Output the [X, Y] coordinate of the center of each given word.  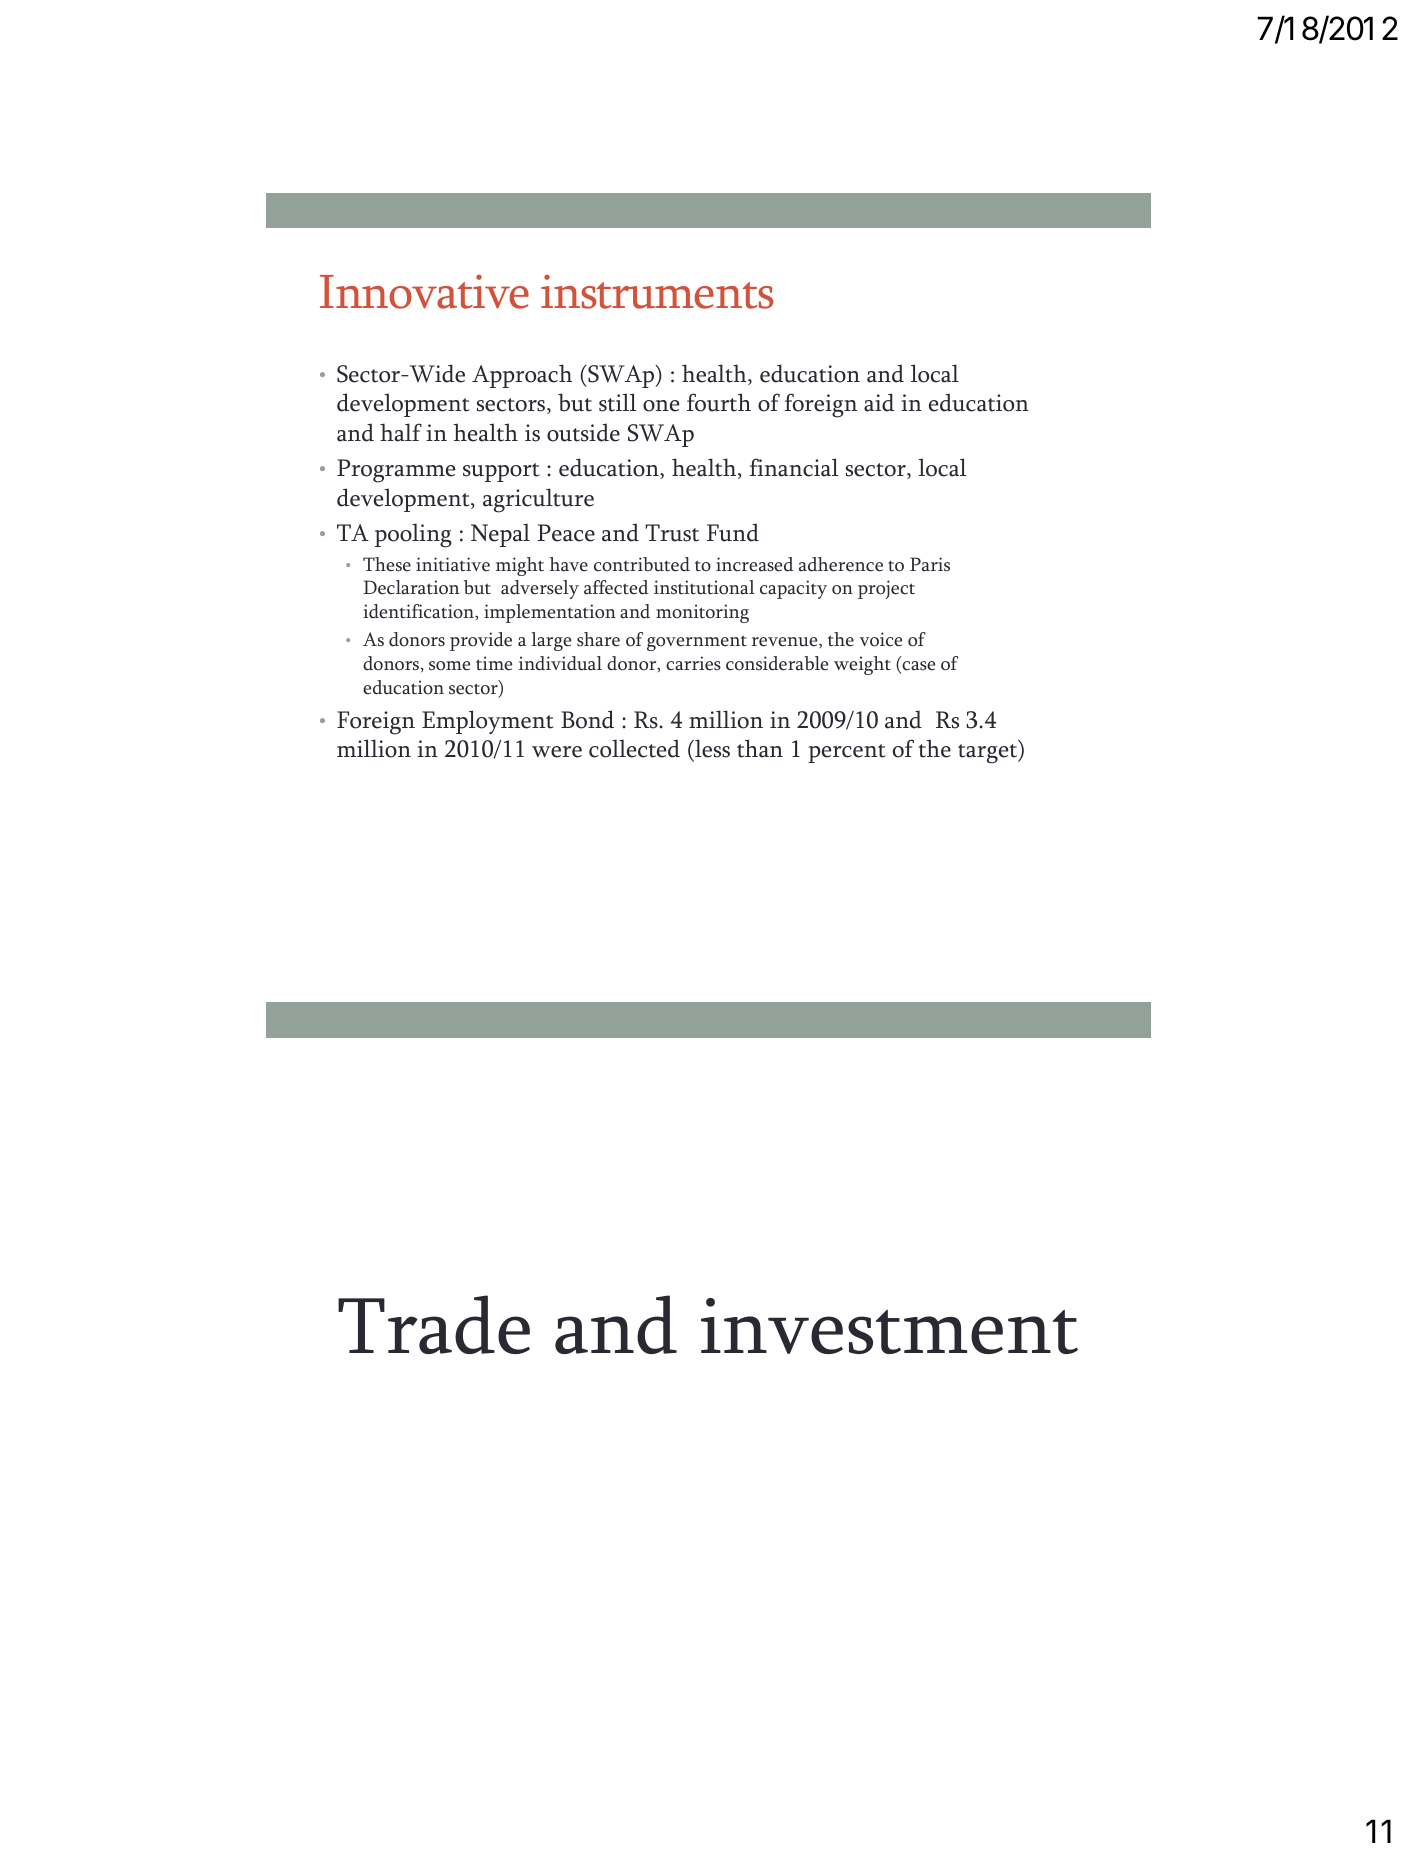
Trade [434, 1324]
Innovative [424, 291]
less [711, 748]
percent [847, 753]
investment [889, 1326]
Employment [488, 722]
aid [879, 402]
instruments [657, 291]
